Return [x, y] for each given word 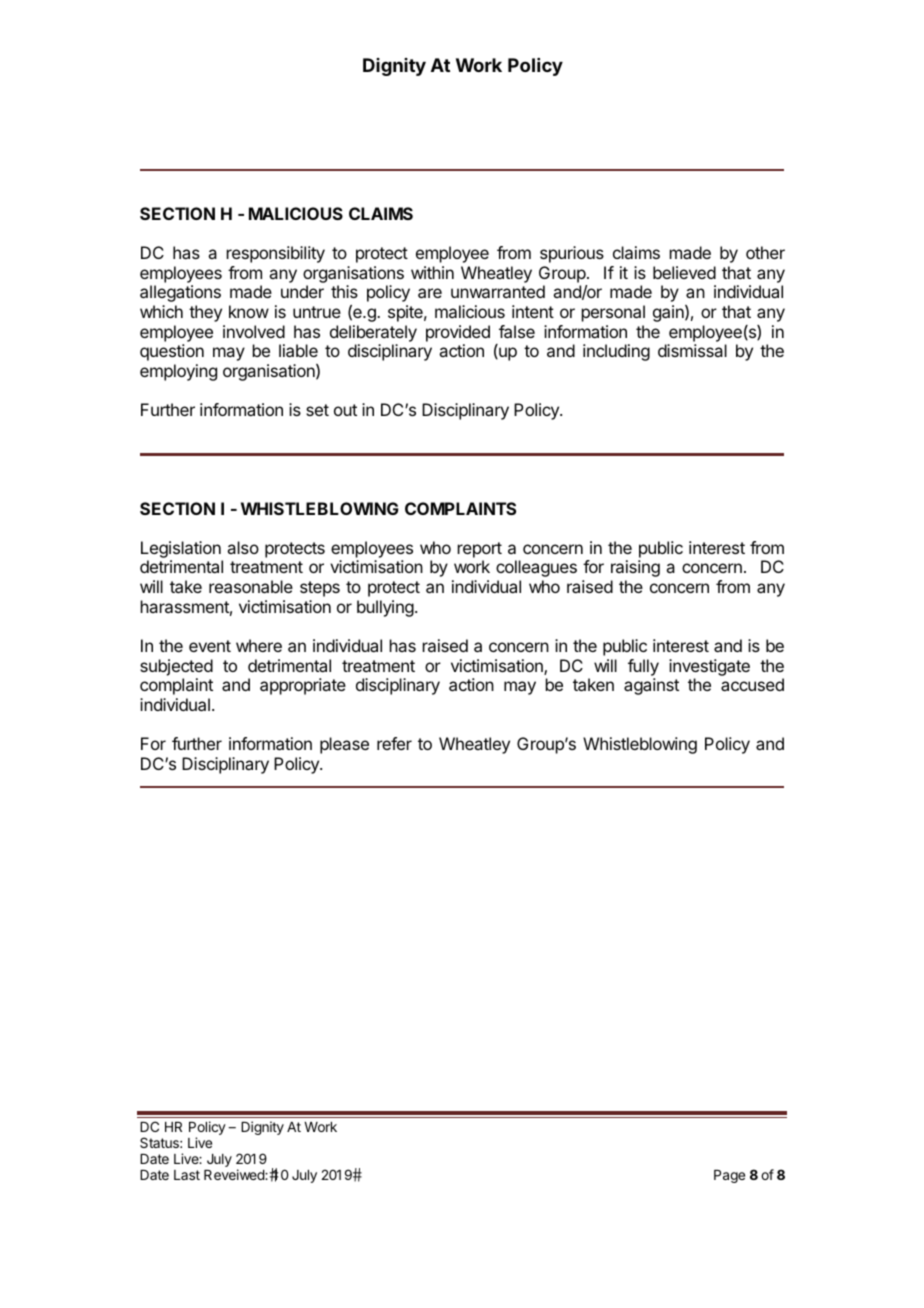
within [432, 272]
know [249, 311]
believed [684, 272]
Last [187, 1175]
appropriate [303, 686]
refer [394, 743]
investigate [709, 667]
